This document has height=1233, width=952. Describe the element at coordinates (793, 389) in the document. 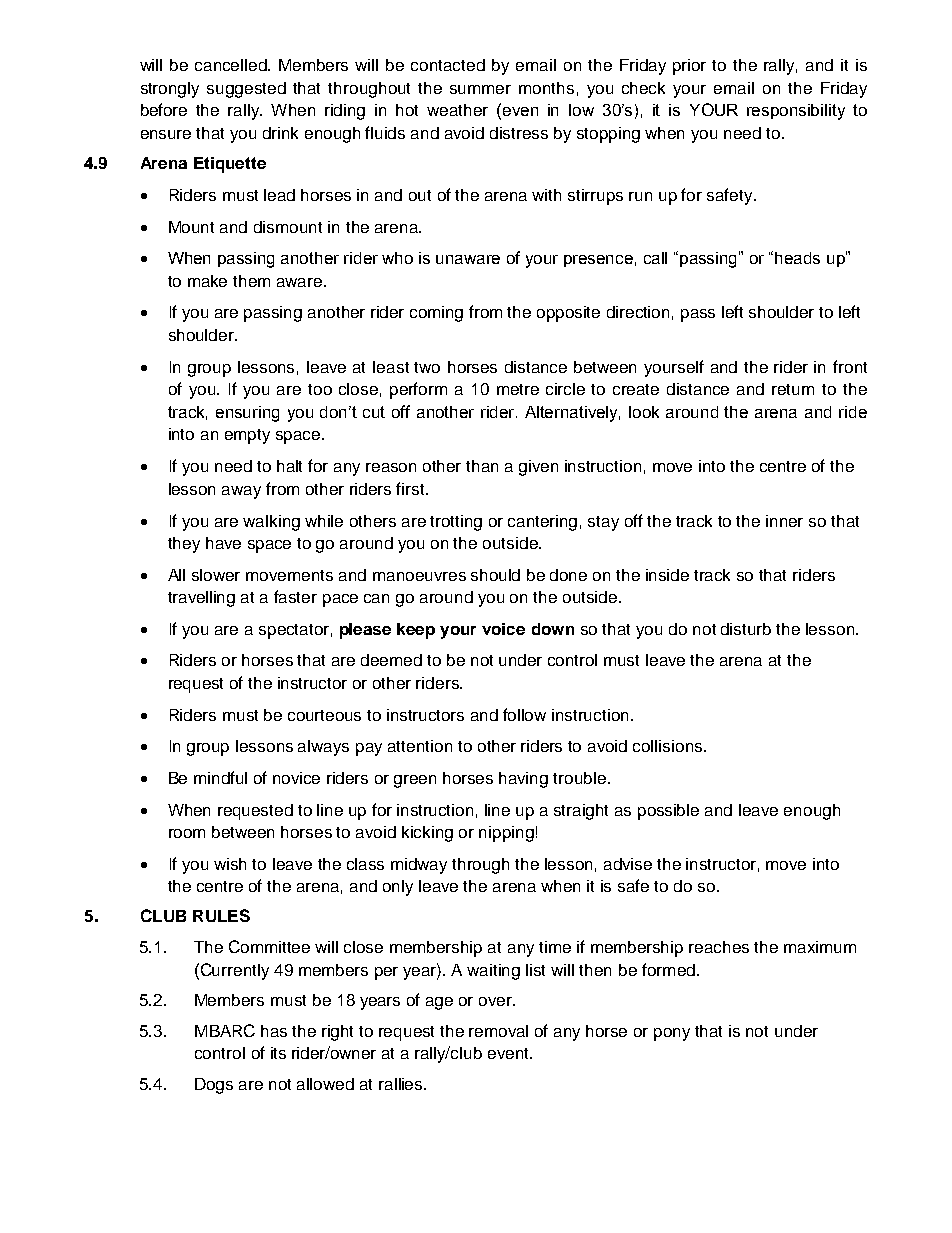

I see `return` at that location.
